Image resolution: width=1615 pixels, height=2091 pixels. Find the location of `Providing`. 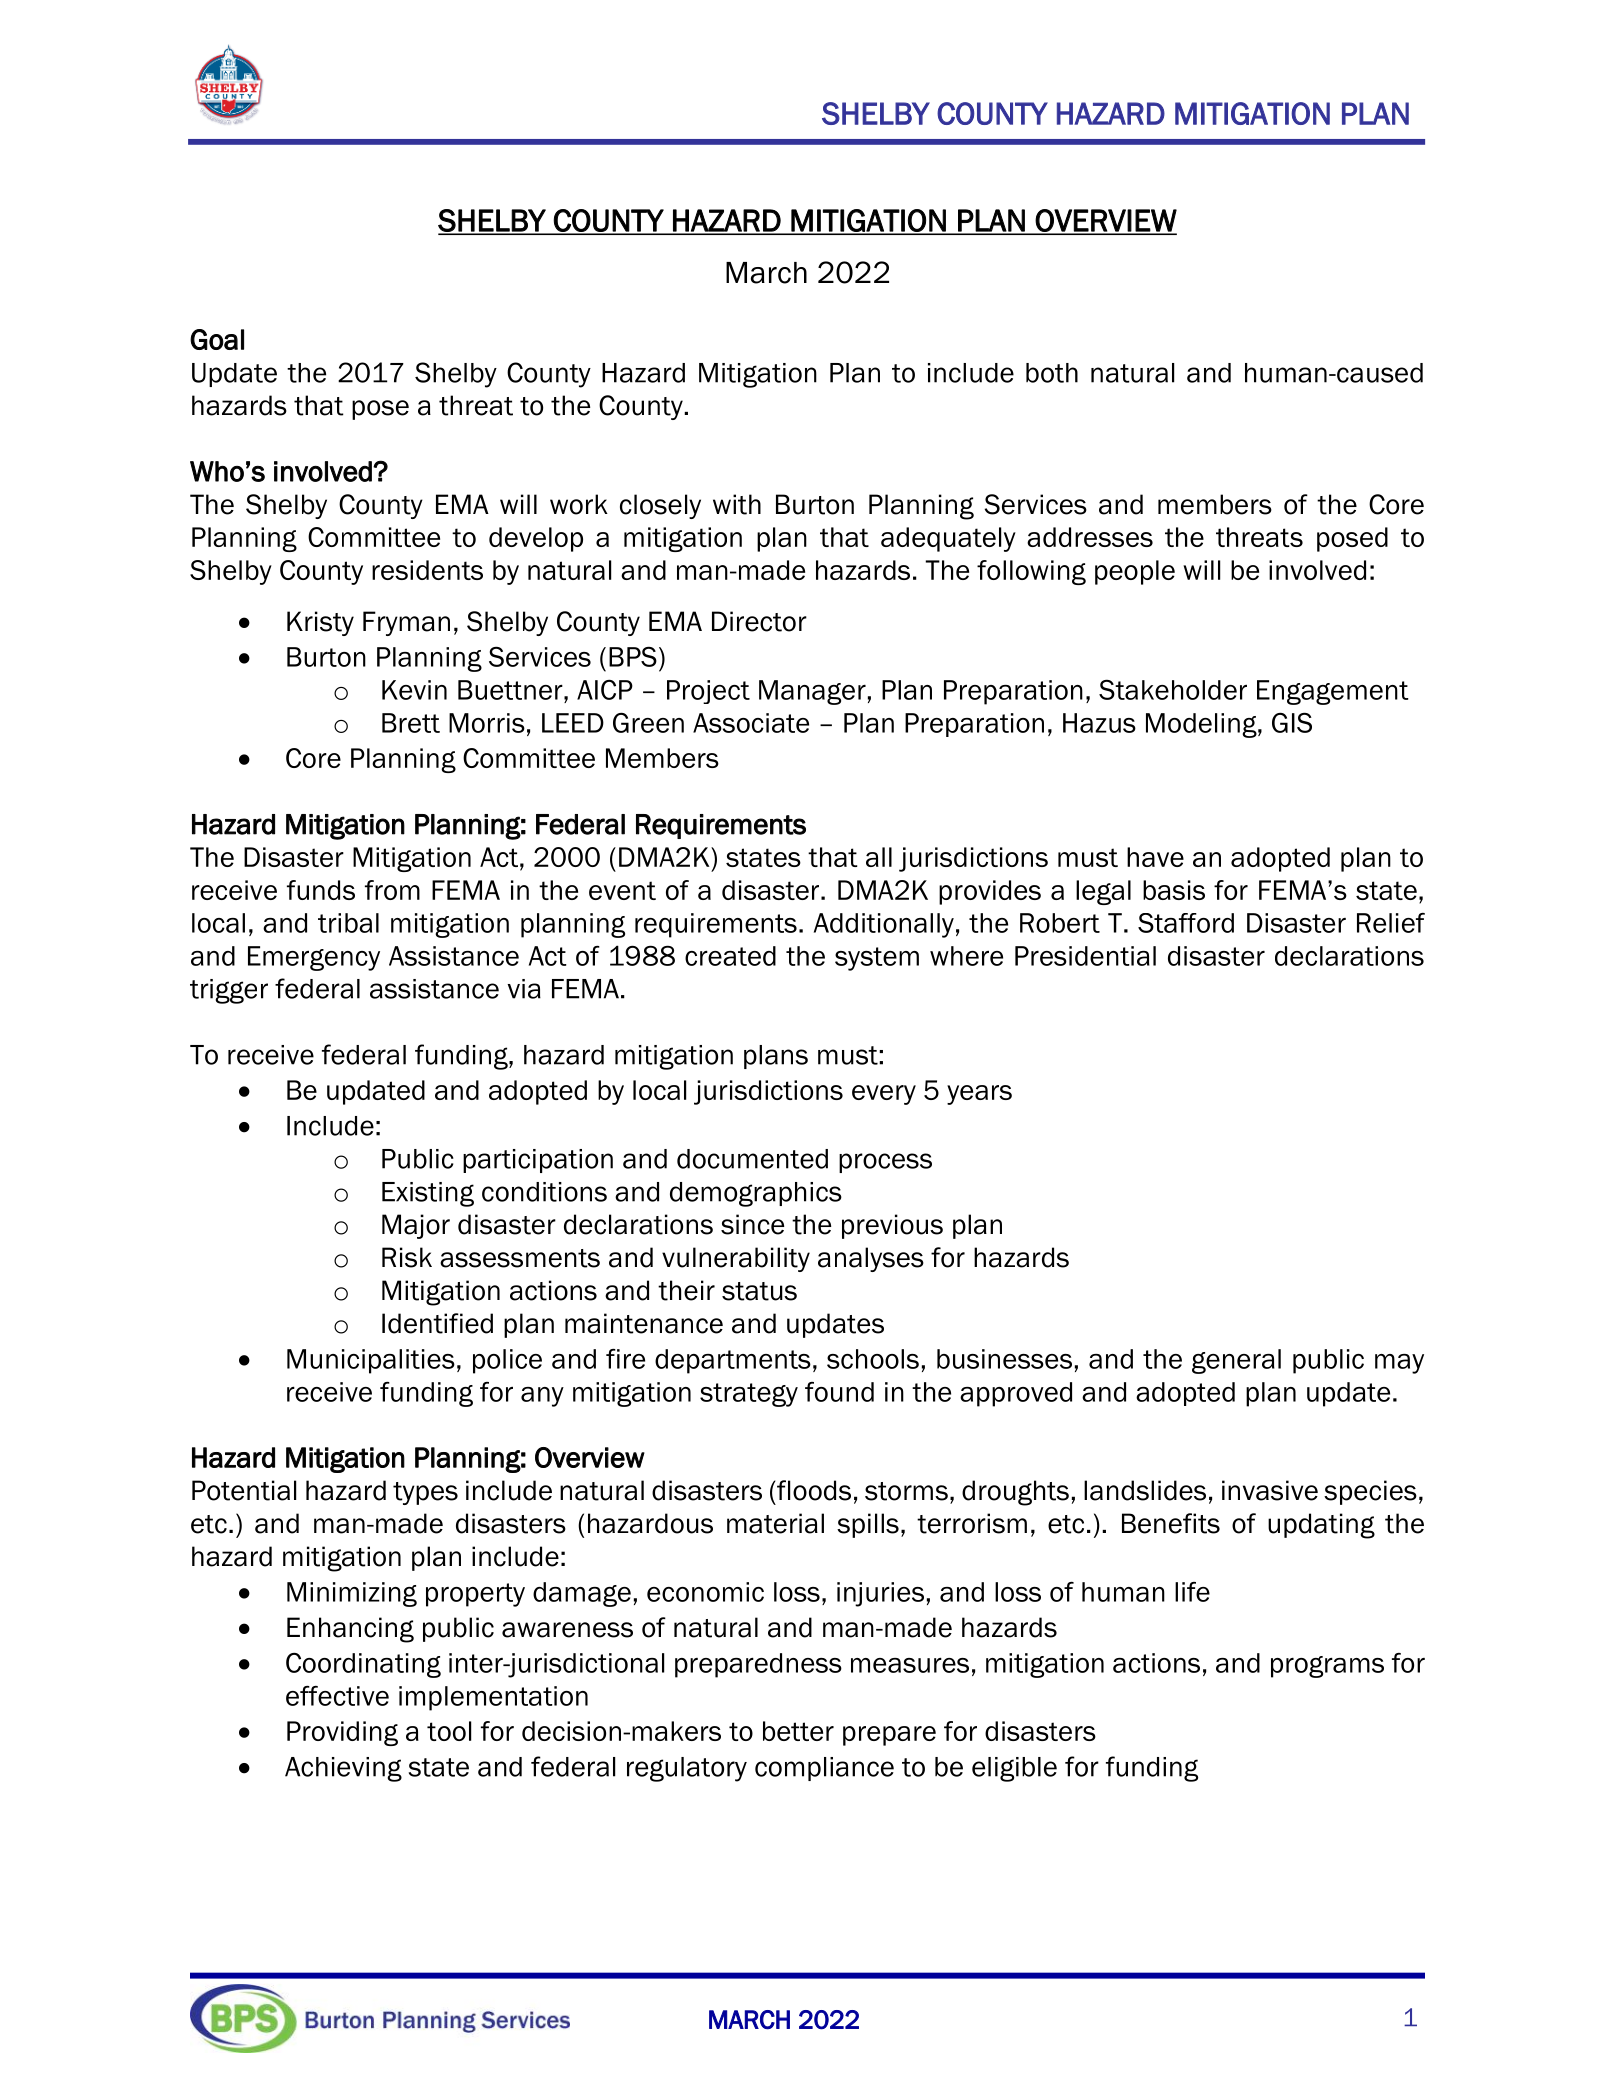

Providing is located at coordinates (342, 1733).
